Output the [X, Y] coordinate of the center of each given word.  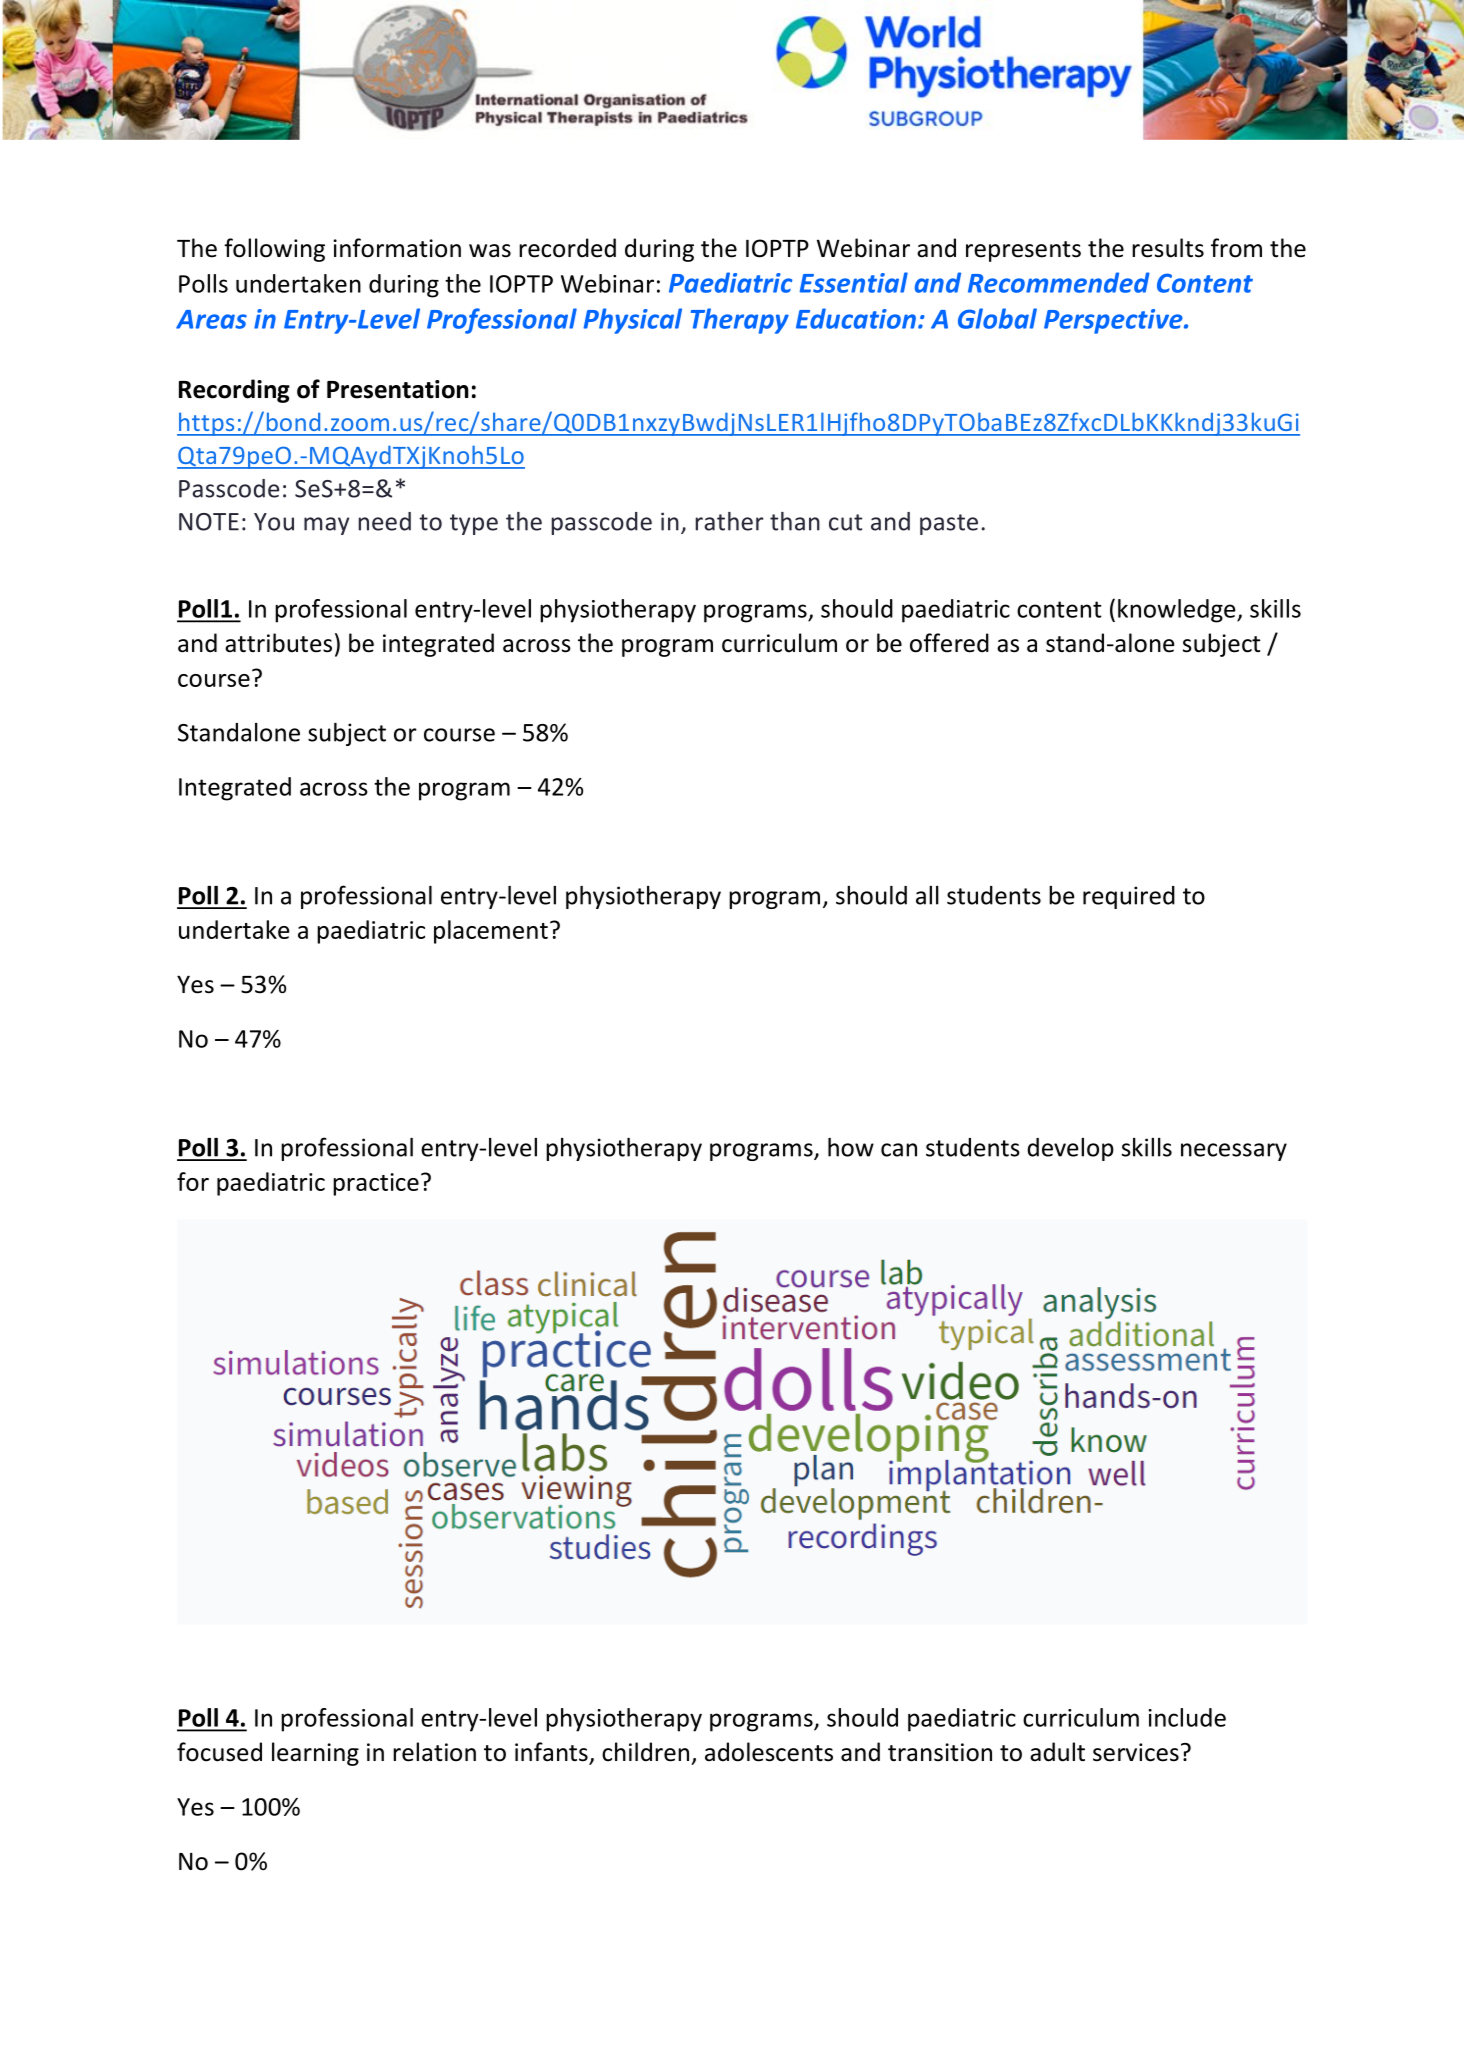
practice [376, 1184]
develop [1070, 1149]
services [1136, 1752]
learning [315, 1754]
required [1129, 897]
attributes [278, 643]
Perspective [1114, 321]
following [274, 250]
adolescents [769, 1752]
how [851, 1147]
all [927, 895]
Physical [633, 321]
